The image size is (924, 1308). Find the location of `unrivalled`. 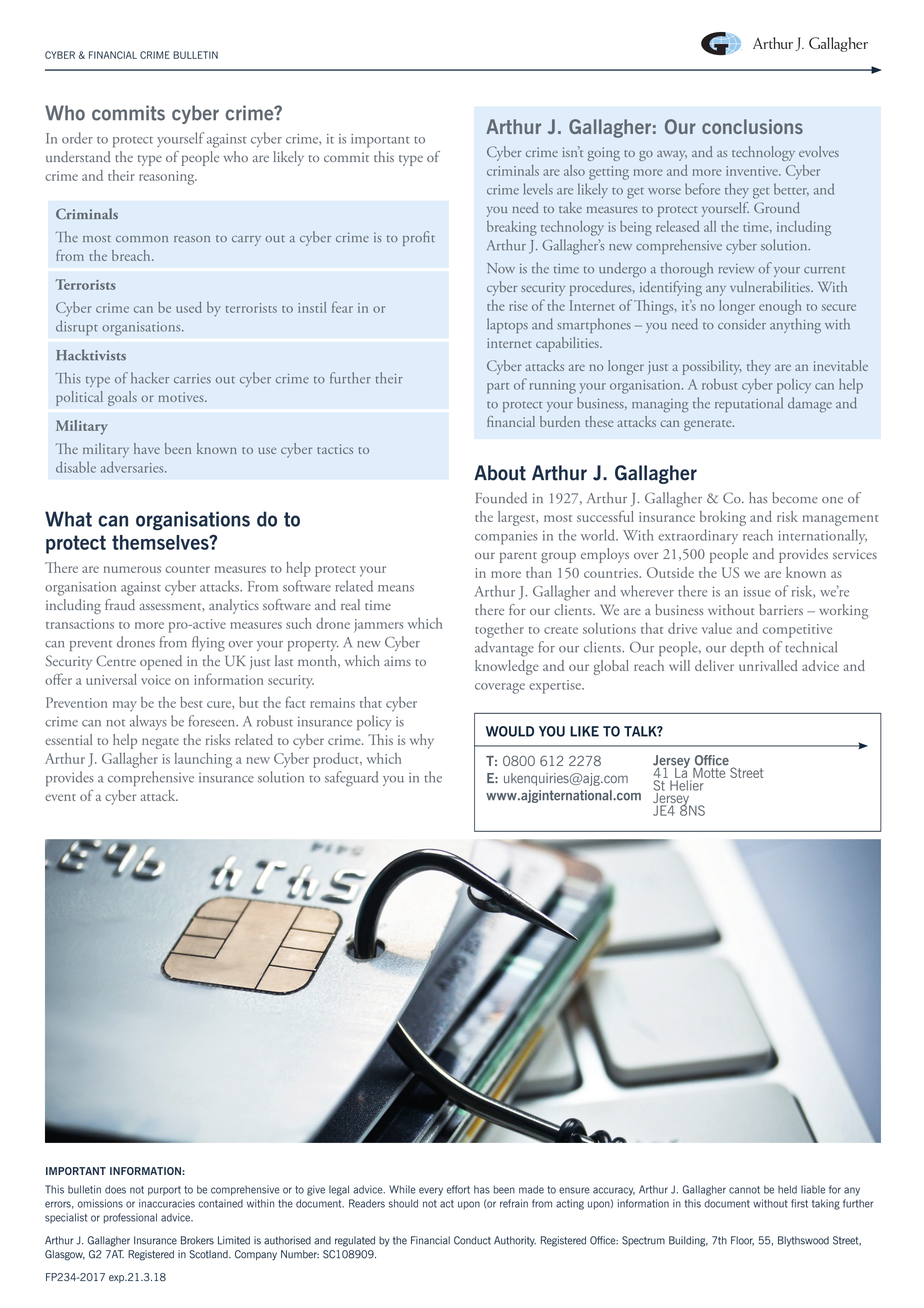

unrivalled is located at coordinates (768, 665).
